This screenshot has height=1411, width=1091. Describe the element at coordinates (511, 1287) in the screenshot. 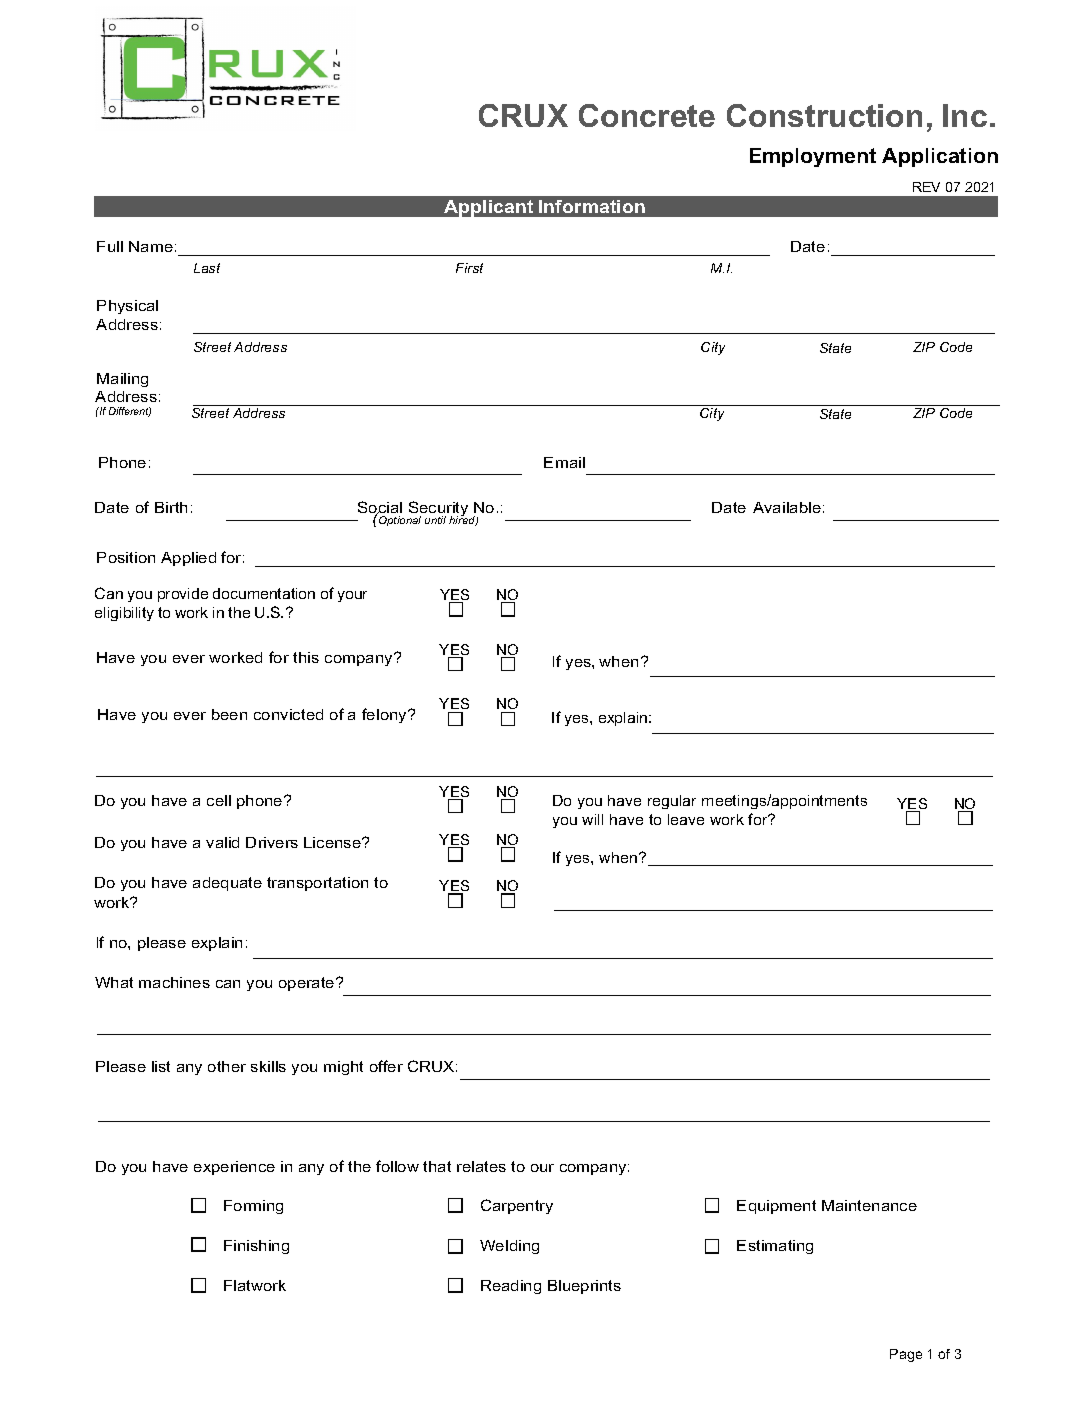

I see `Reading` at that location.
